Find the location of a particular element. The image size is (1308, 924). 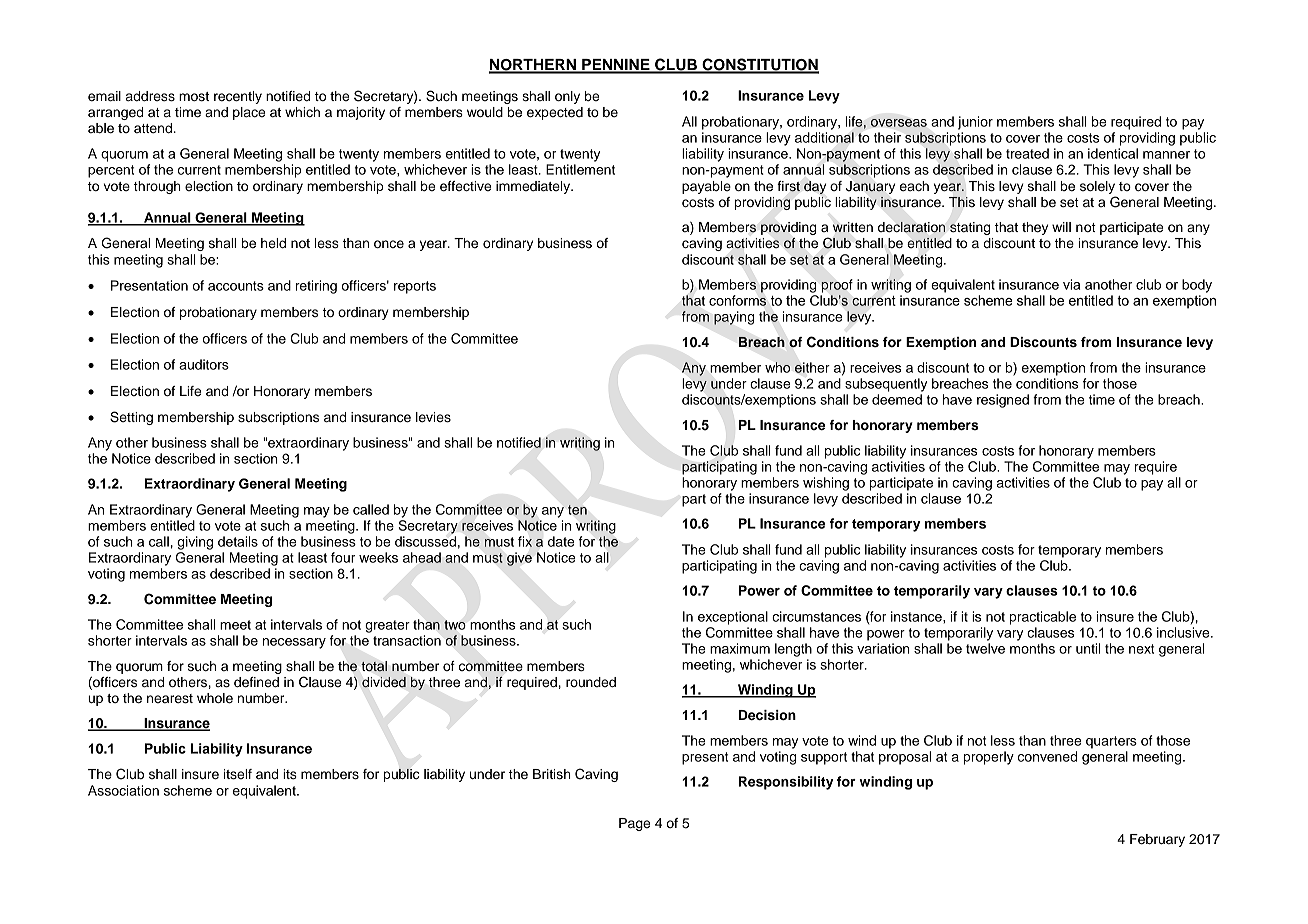

only is located at coordinates (567, 97).
